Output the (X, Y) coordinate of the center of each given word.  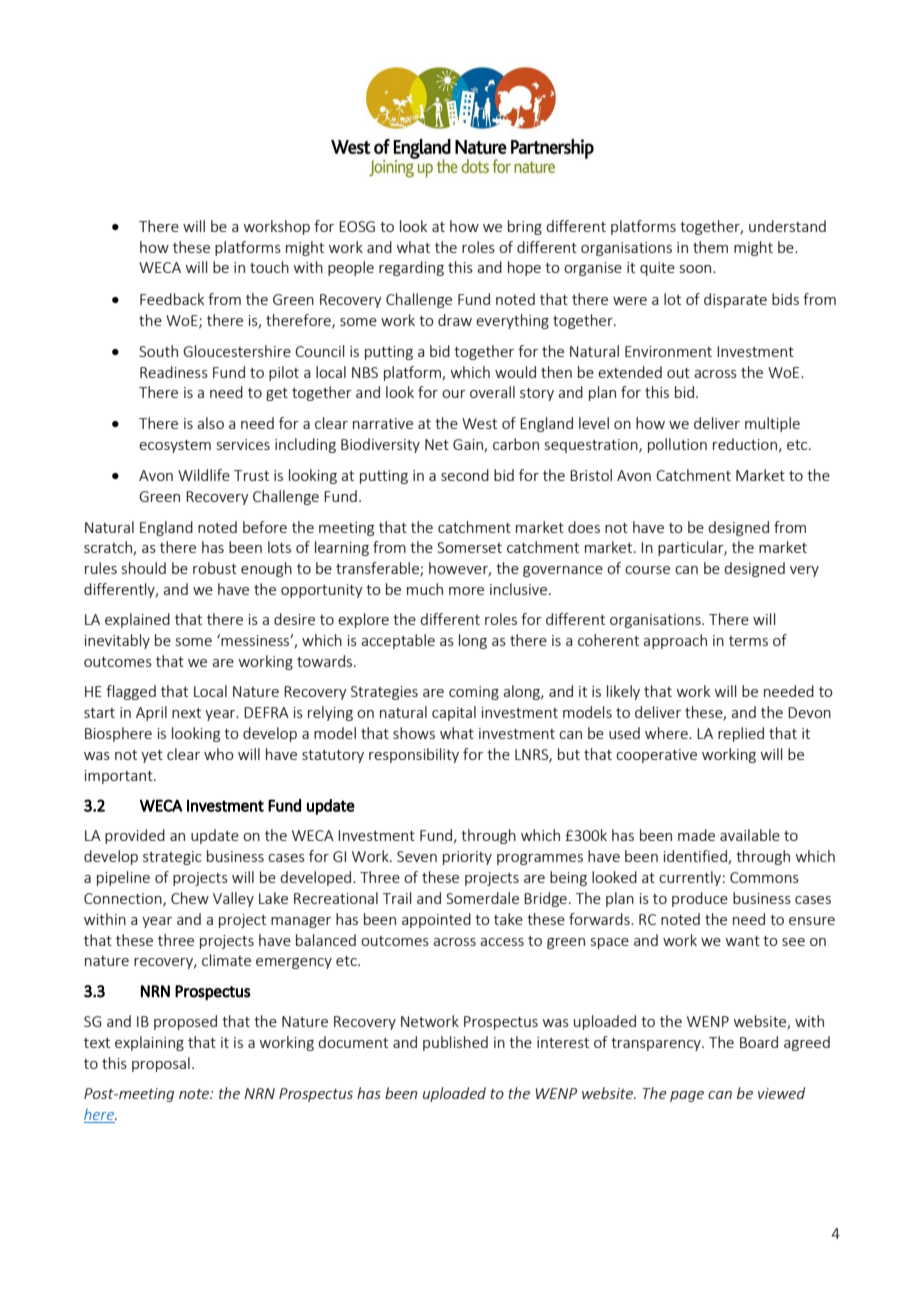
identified (696, 857)
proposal (161, 1064)
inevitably (117, 641)
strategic (172, 858)
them (710, 247)
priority (467, 858)
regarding (411, 268)
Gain (469, 446)
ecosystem (175, 446)
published (455, 1043)
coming (474, 693)
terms (748, 641)
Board (759, 1042)
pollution (677, 445)
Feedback (172, 299)
